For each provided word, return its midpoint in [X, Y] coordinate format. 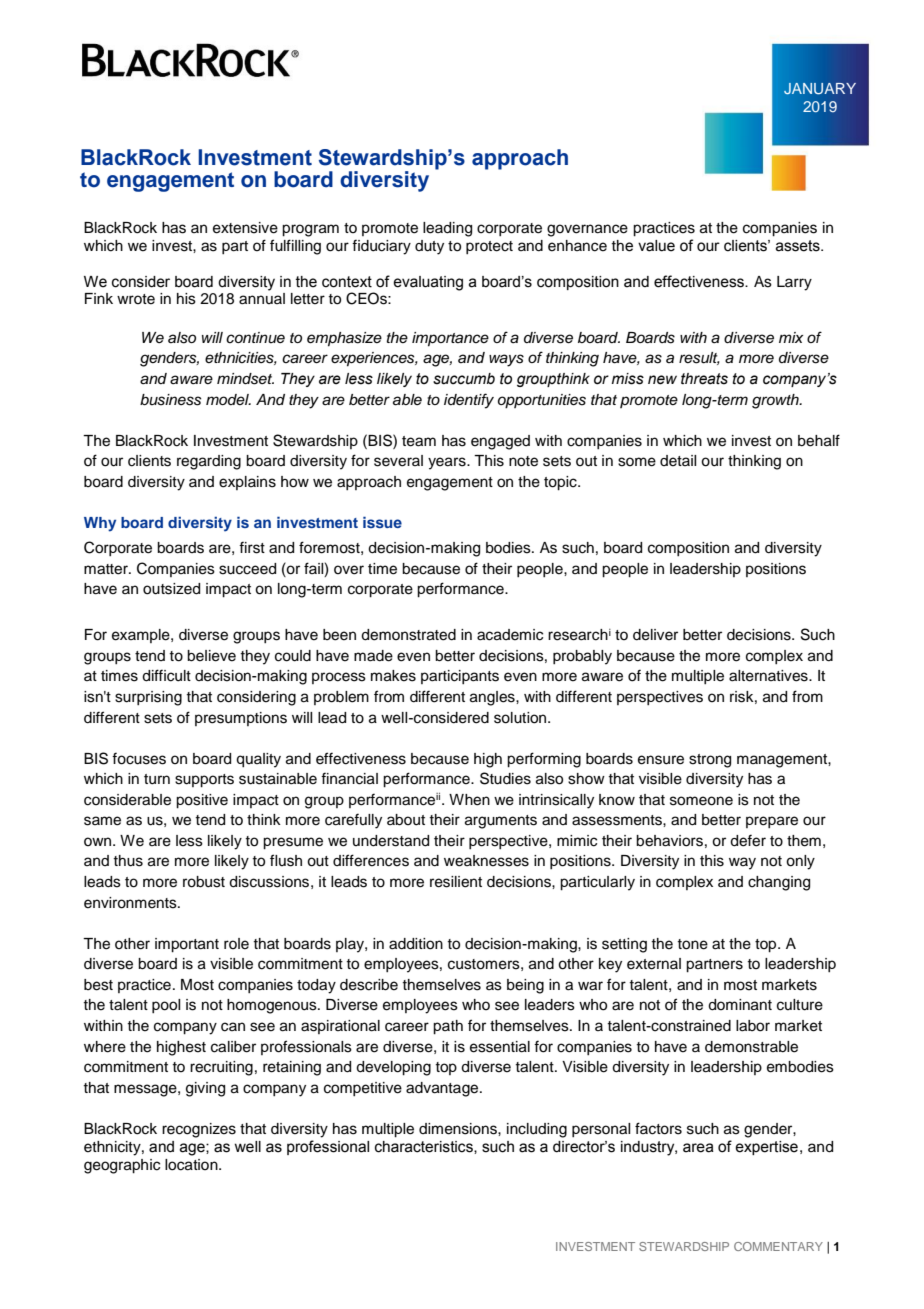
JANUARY [820, 89]
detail [678, 461]
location [192, 1165]
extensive [245, 228]
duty [429, 247]
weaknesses [486, 861]
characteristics [425, 1147]
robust [204, 882]
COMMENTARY [778, 1246]
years [448, 463]
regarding [209, 462]
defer [748, 840]
